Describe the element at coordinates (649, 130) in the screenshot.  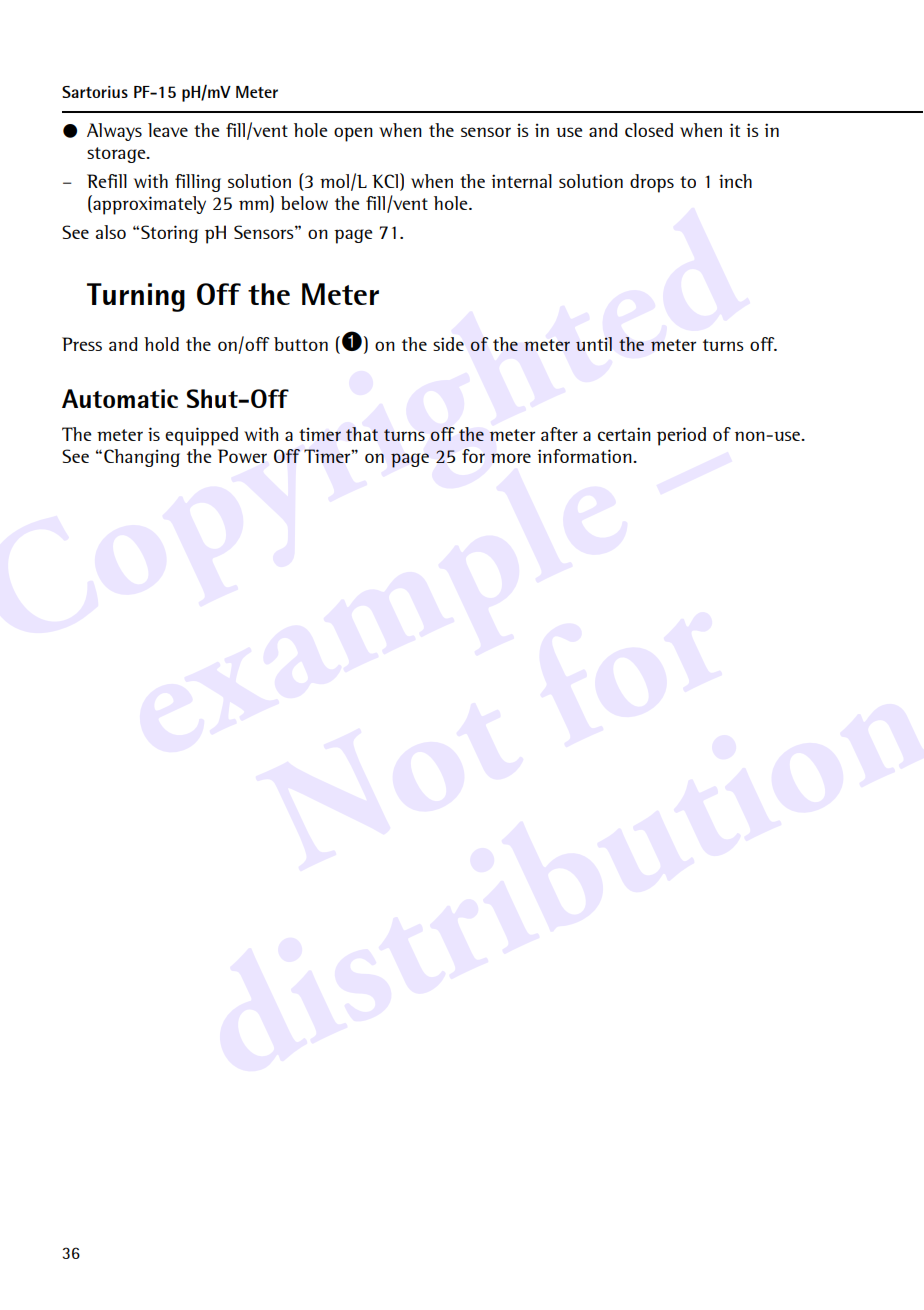
I see `closed` at that location.
